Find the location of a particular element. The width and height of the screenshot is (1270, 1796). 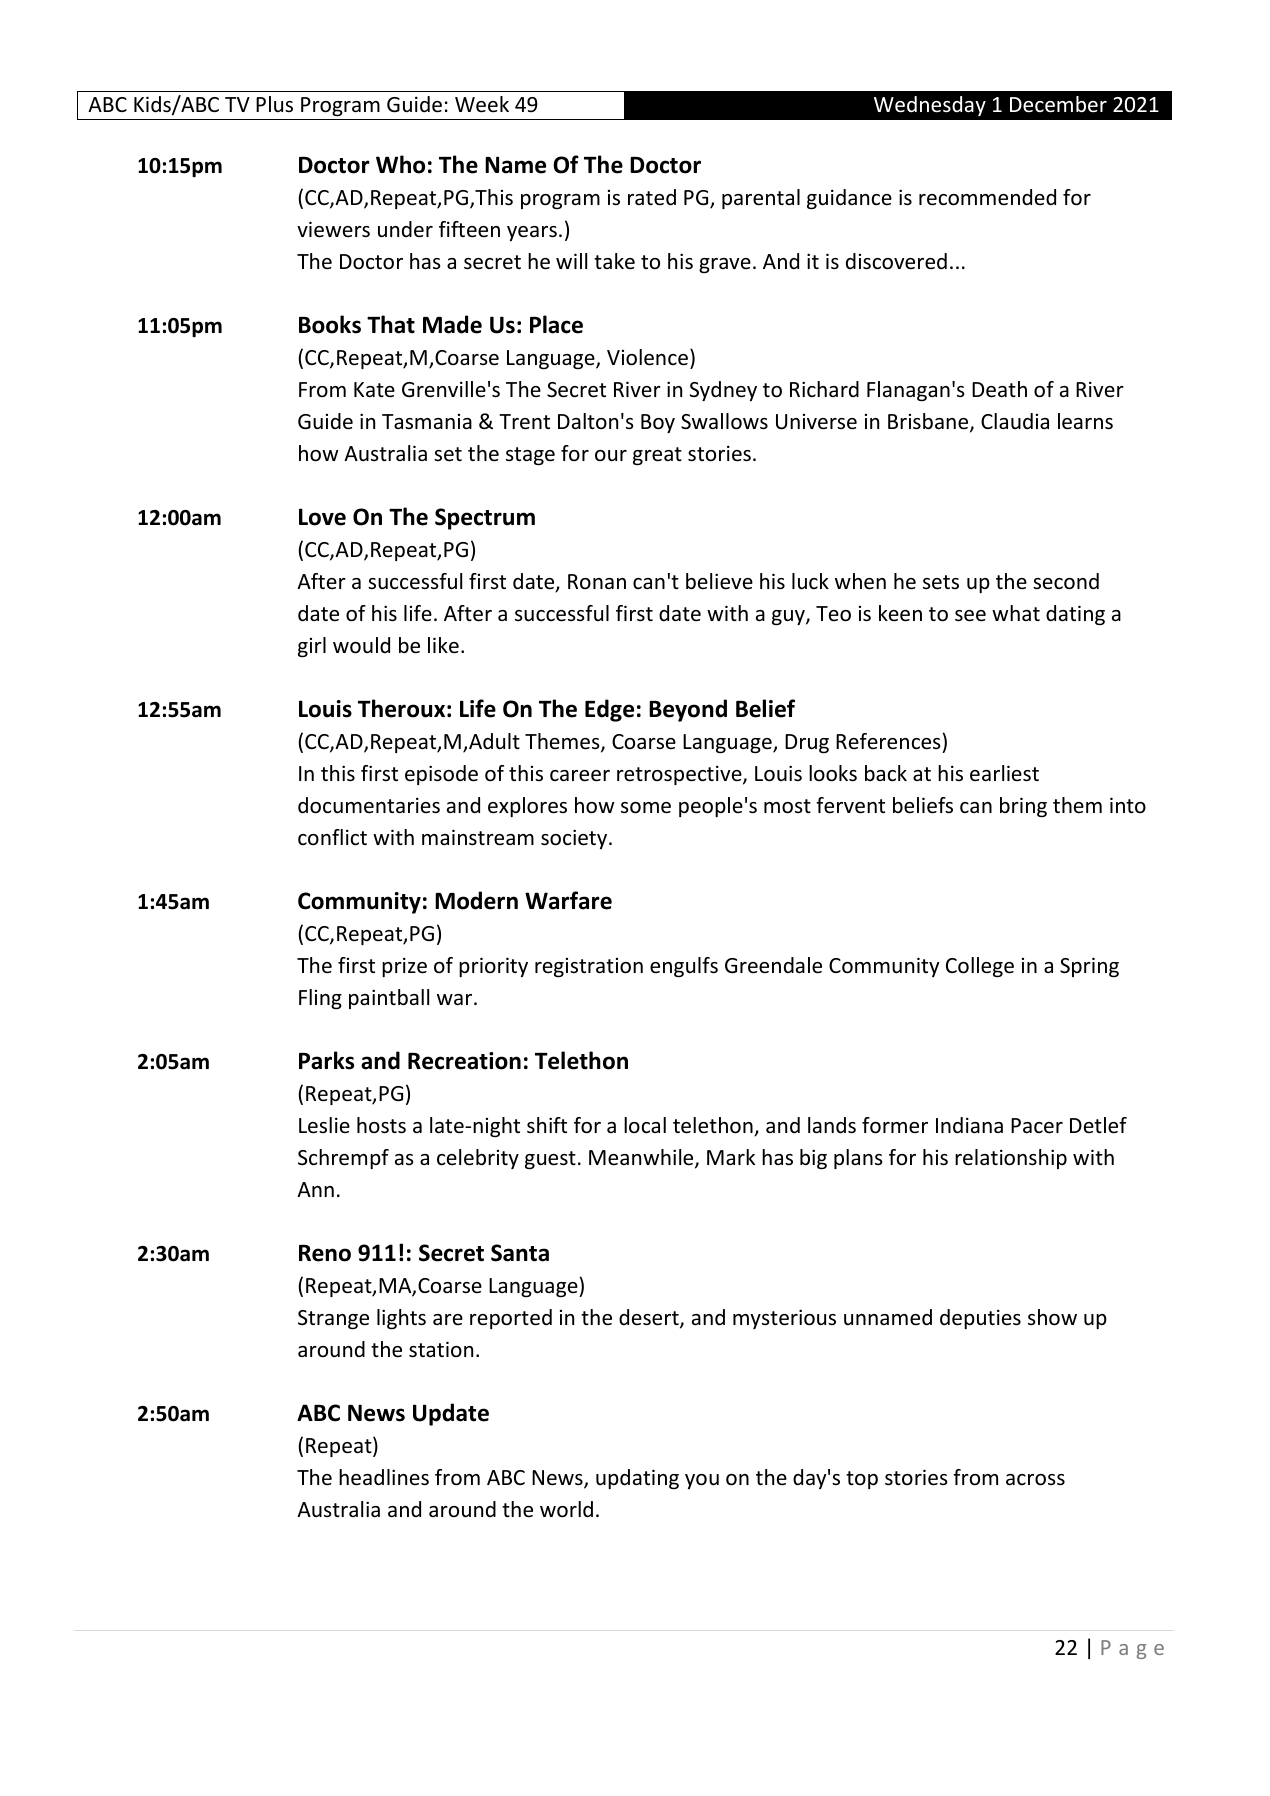

Who is located at coordinates (400, 164).
